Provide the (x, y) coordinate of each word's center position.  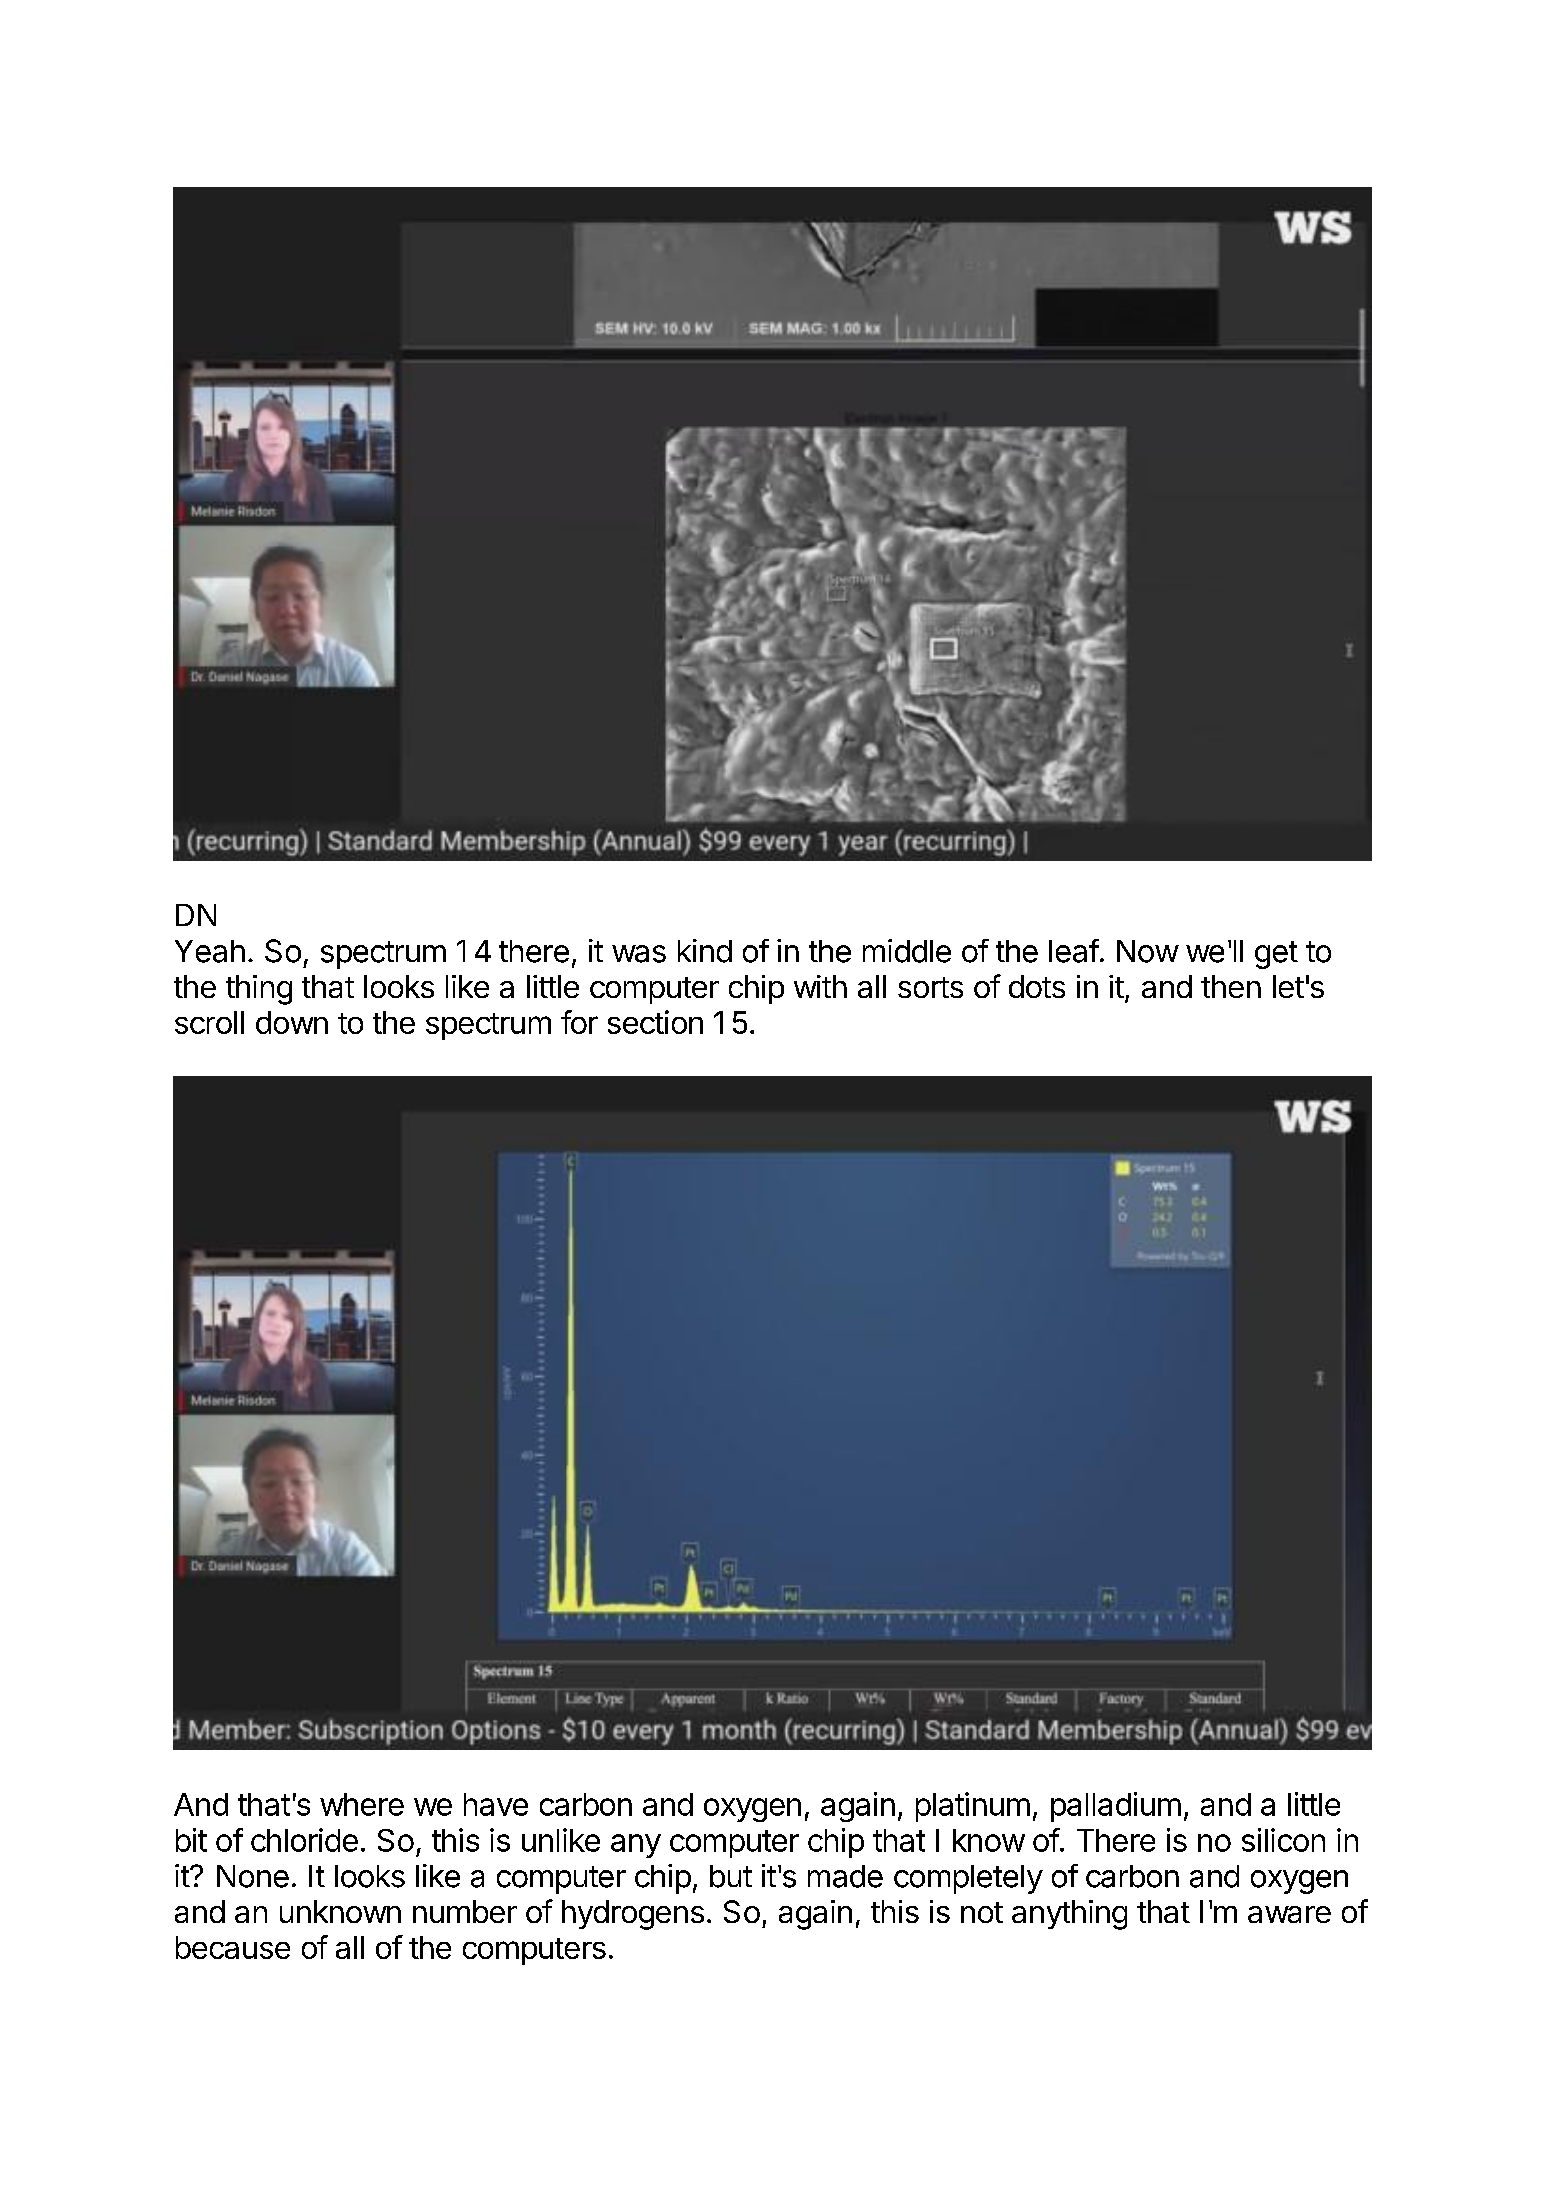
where (362, 1804)
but (731, 1876)
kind (705, 951)
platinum (973, 1807)
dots (1037, 986)
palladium (1116, 1807)
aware (1289, 1914)
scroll (209, 1022)
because (233, 1947)
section (655, 1022)
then (1231, 986)
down (292, 1022)
